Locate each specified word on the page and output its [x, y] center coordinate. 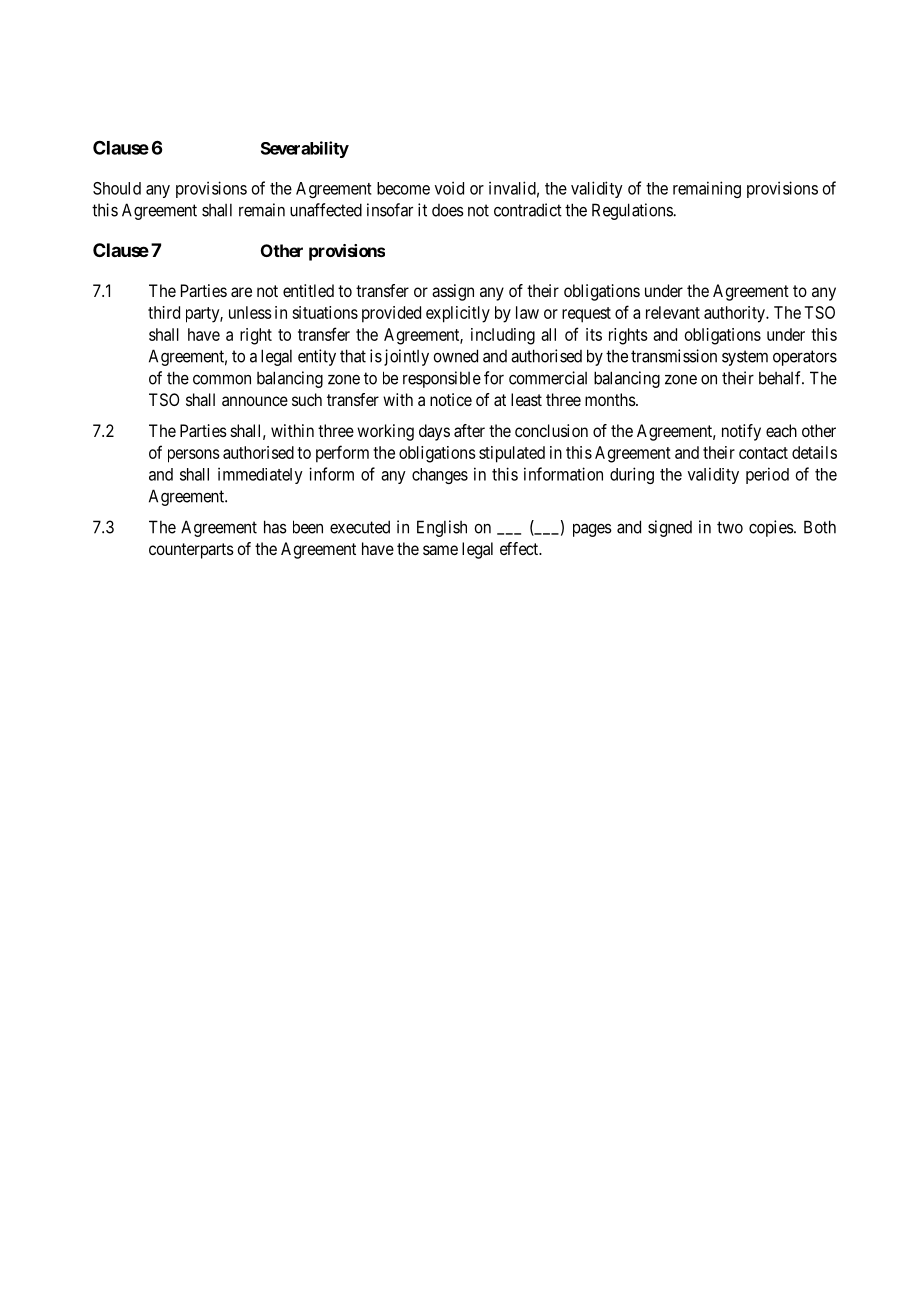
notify [741, 432]
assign [453, 292]
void [449, 188]
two [730, 527]
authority [735, 314]
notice [451, 399]
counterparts [191, 551]
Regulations [633, 211]
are [241, 292]
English [442, 528]
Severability [305, 149]
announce [255, 401]
